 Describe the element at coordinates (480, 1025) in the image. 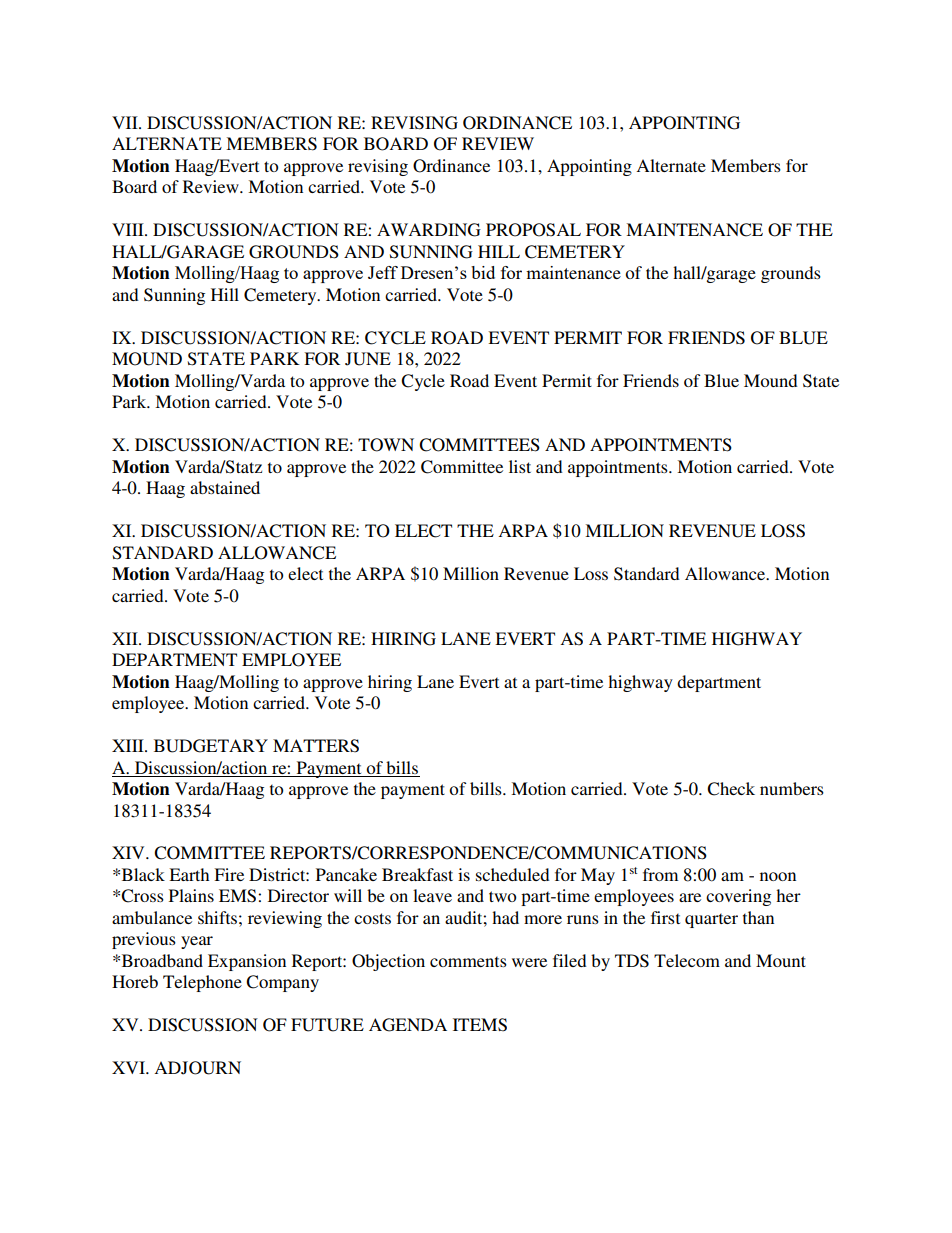

I see `ITEMS` at that location.
